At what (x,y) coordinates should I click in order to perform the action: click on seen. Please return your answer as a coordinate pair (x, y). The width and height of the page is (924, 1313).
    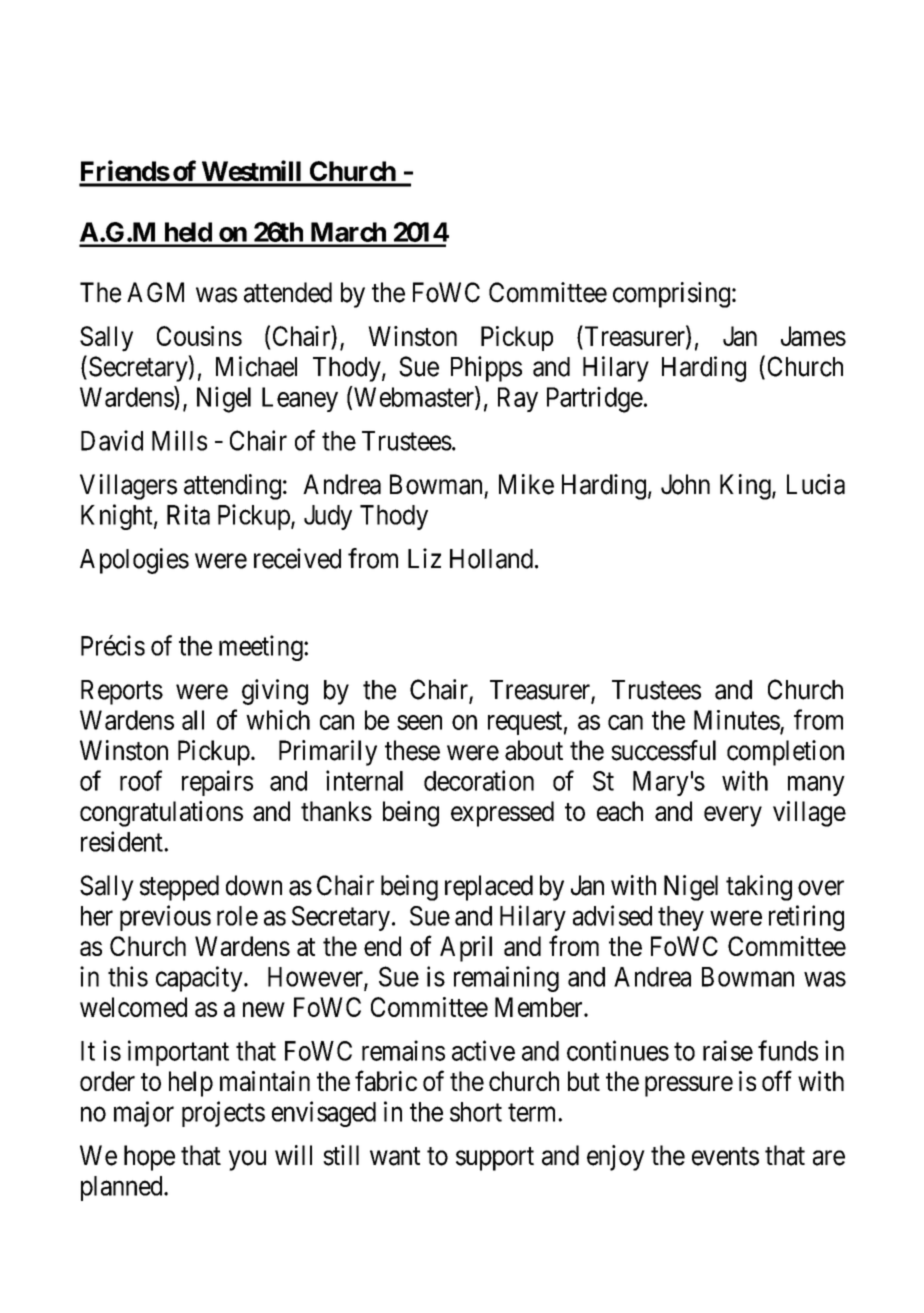
    Looking at the image, I should click on (419, 722).
